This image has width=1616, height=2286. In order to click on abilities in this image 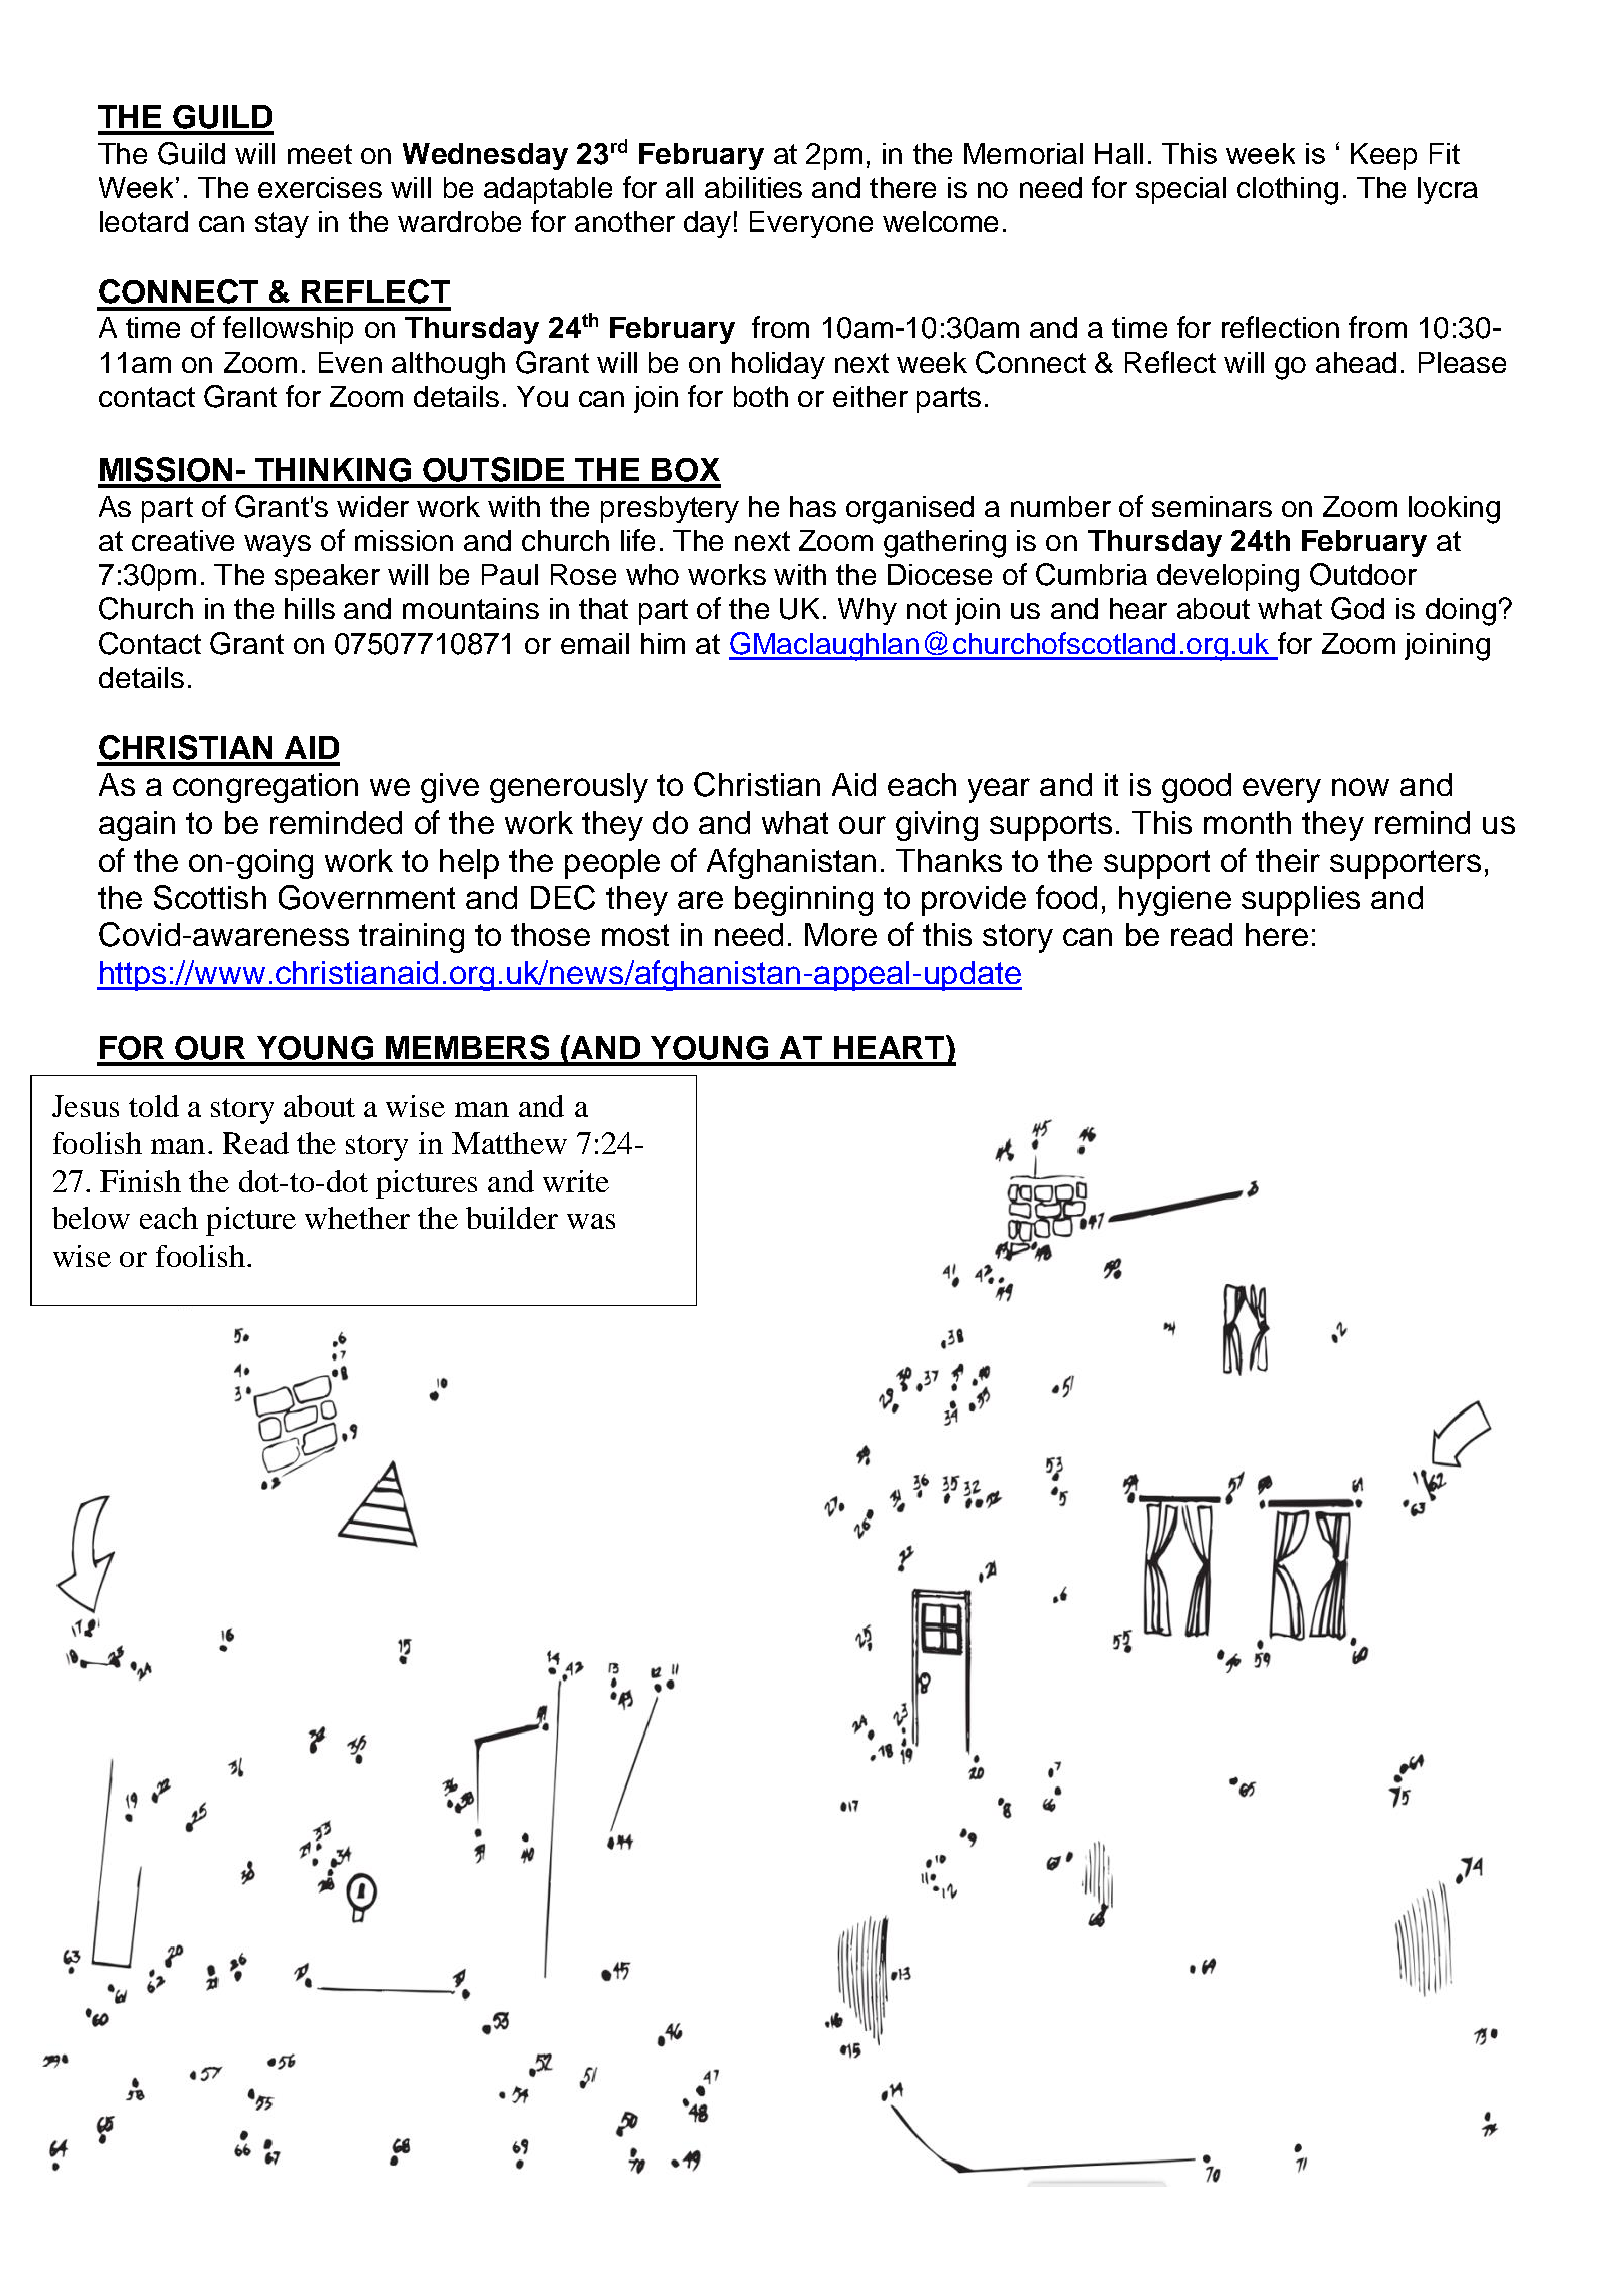, I will do `click(753, 187)`.
